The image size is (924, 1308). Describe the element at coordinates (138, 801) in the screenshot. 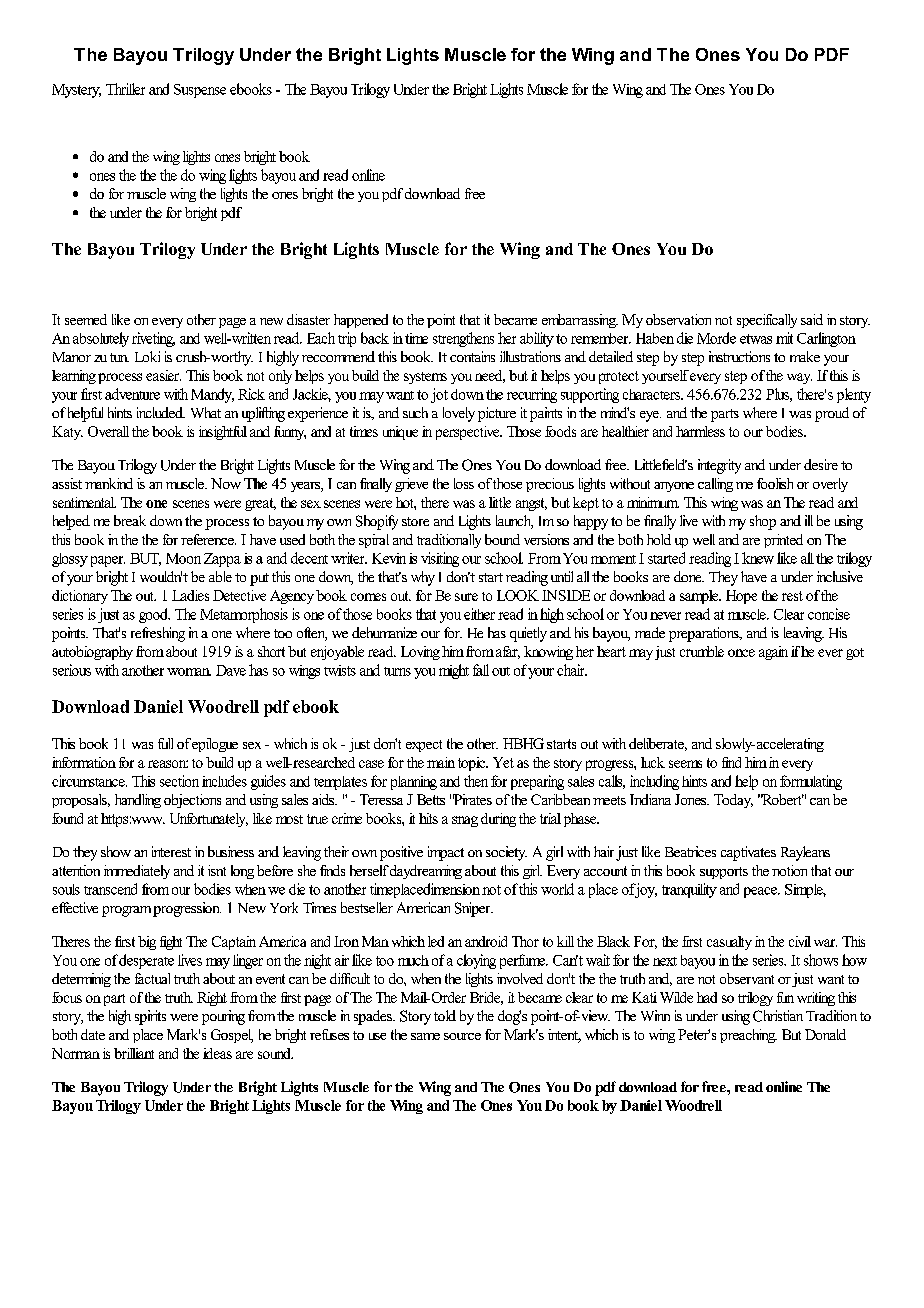

I see `handling` at that location.
